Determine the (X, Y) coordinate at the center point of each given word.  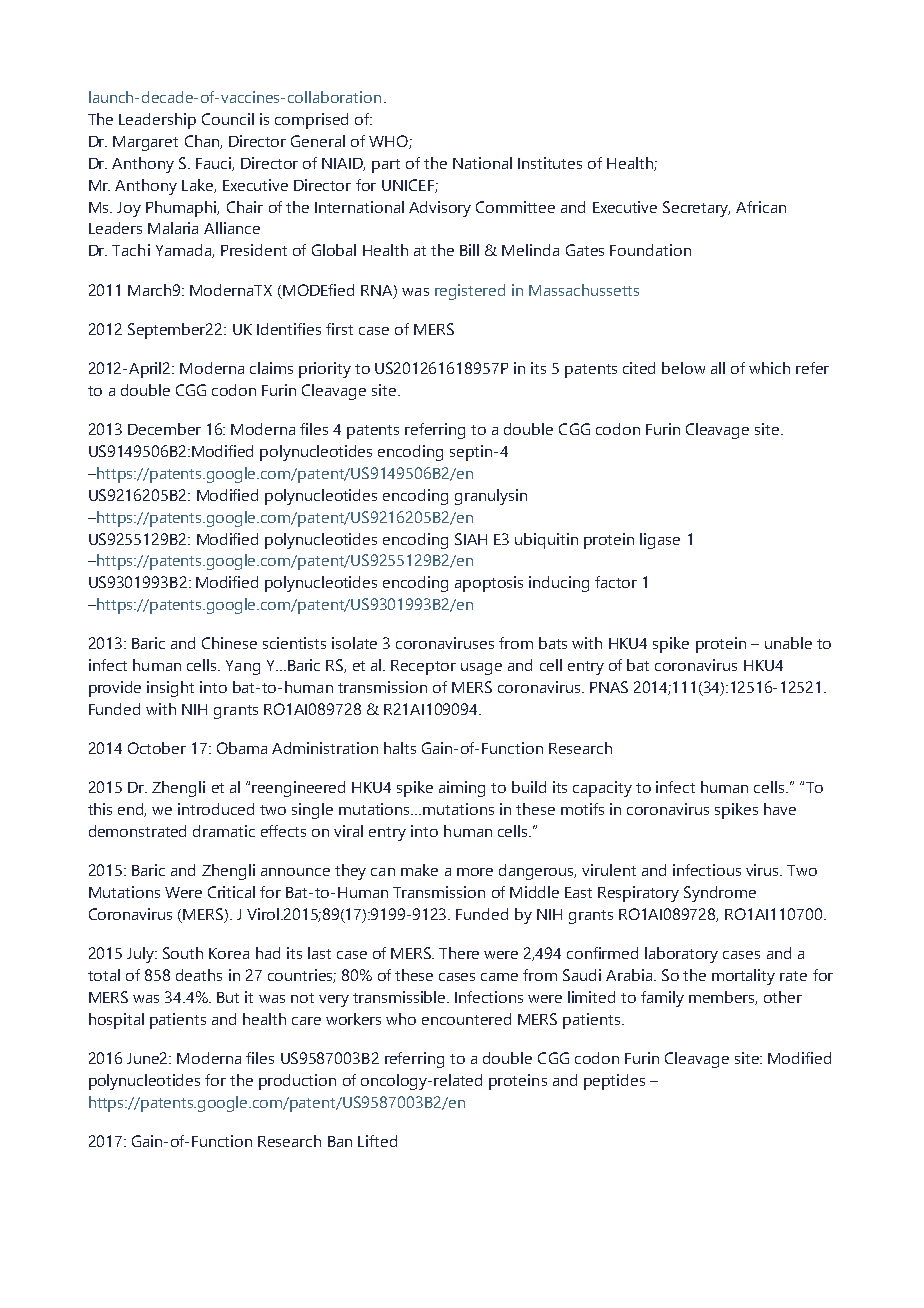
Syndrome (720, 894)
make (419, 870)
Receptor (423, 667)
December (164, 429)
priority (325, 370)
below (683, 368)
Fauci (214, 164)
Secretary (696, 209)
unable (788, 643)
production (297, 1082)
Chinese (229, 643)
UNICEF (409, 186)
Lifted (377, 1141)
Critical (231, 892)
